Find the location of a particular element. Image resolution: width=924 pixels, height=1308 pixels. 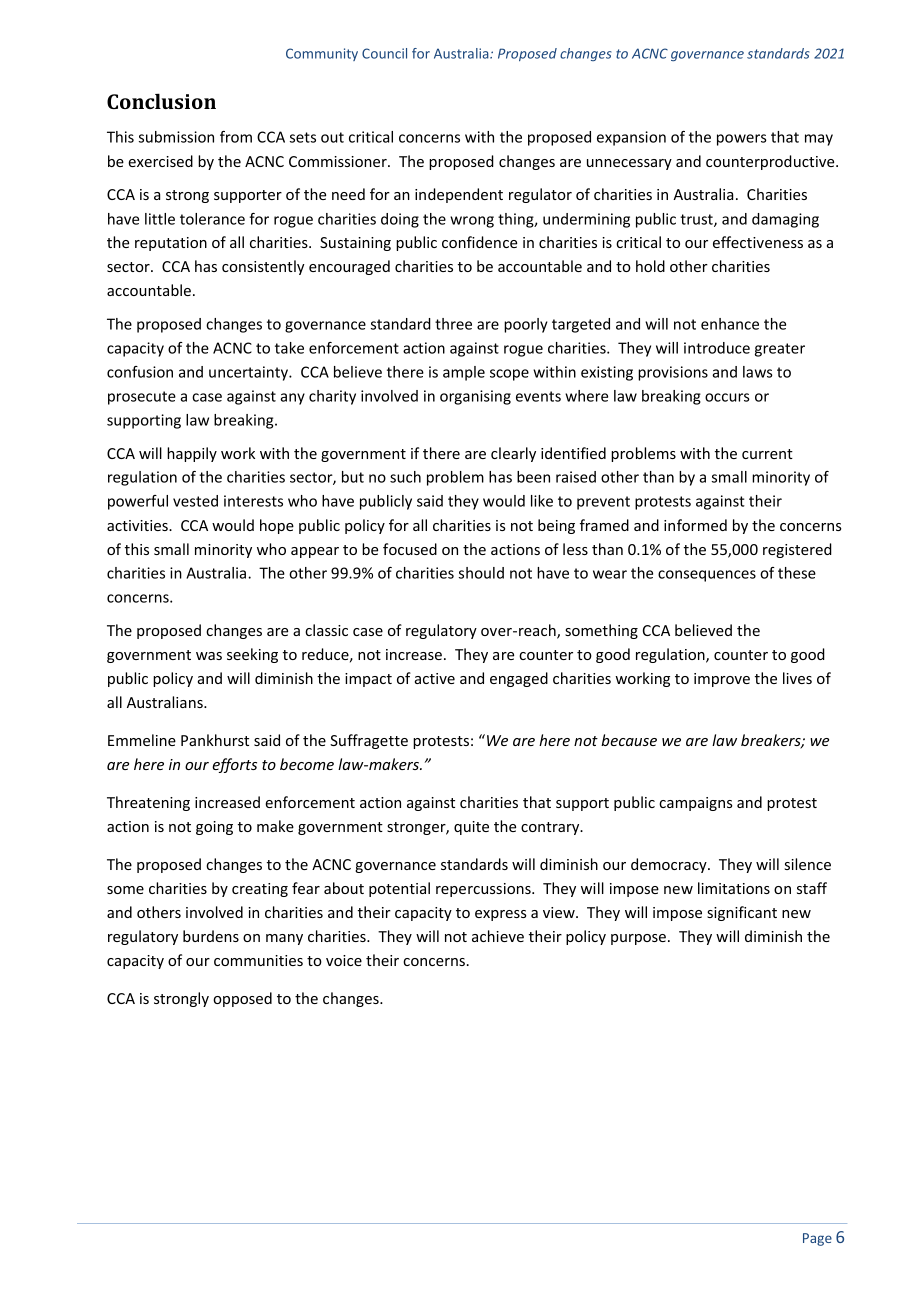

from is located at coordinates (236, 137).
